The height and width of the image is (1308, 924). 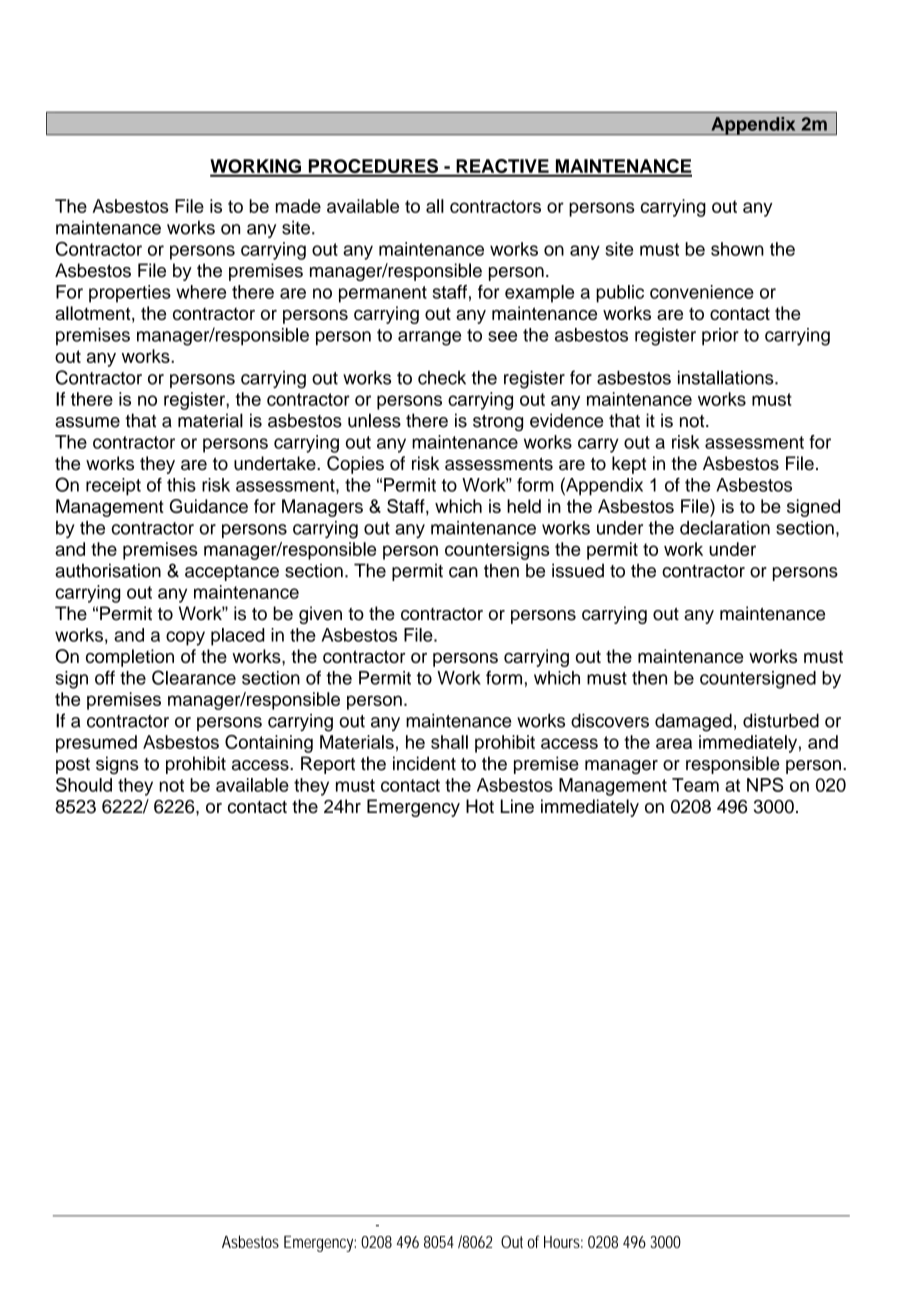 I want to click on damaged, so click(x=693, y=723).
